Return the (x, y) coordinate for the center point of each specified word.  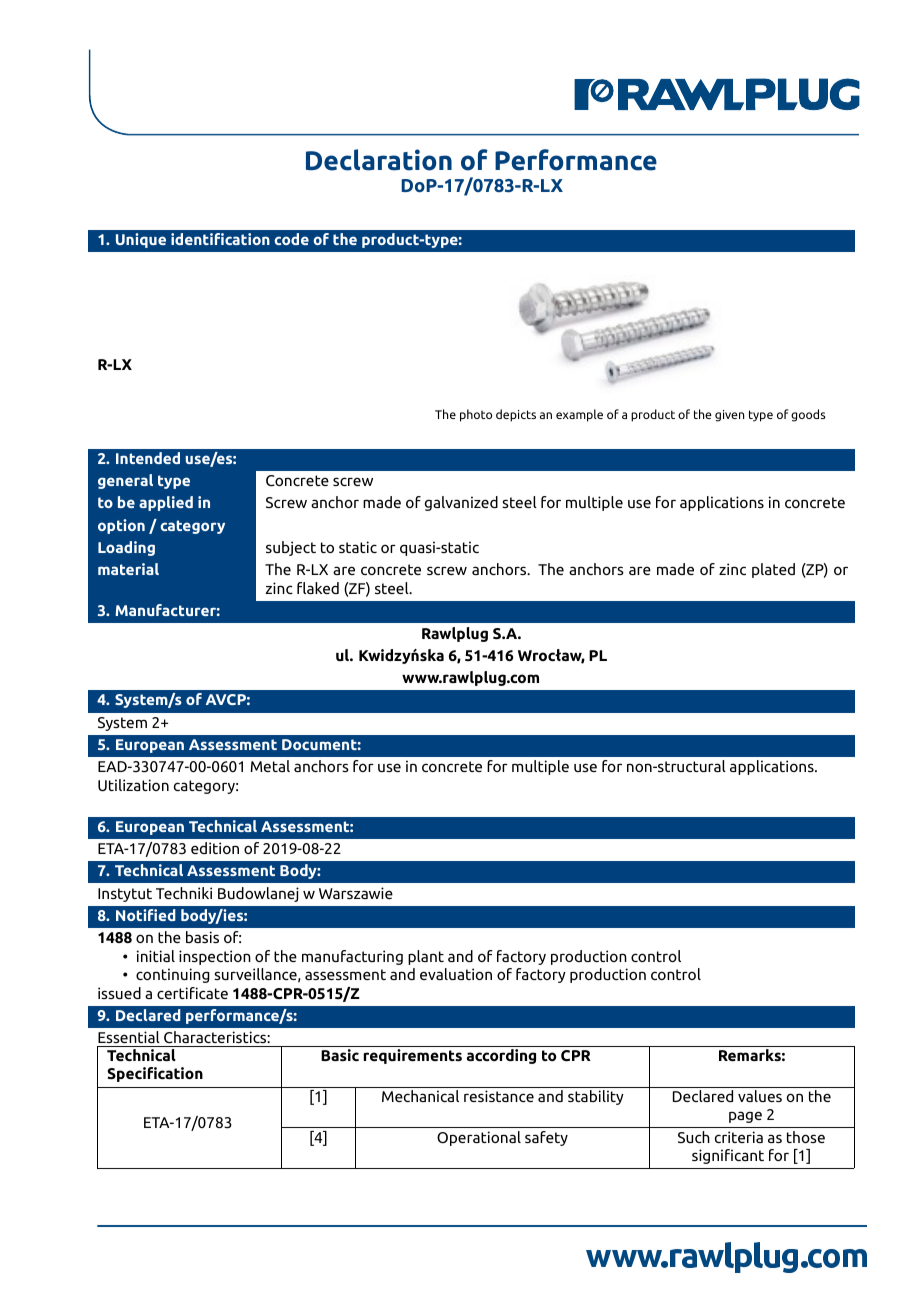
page (745, 1117)
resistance (499, 1096)
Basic (340, 1055)
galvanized (461, 503)
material (128, 569)
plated (773, 570)
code (291, 239)
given (729, 416)
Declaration (379, 160)
